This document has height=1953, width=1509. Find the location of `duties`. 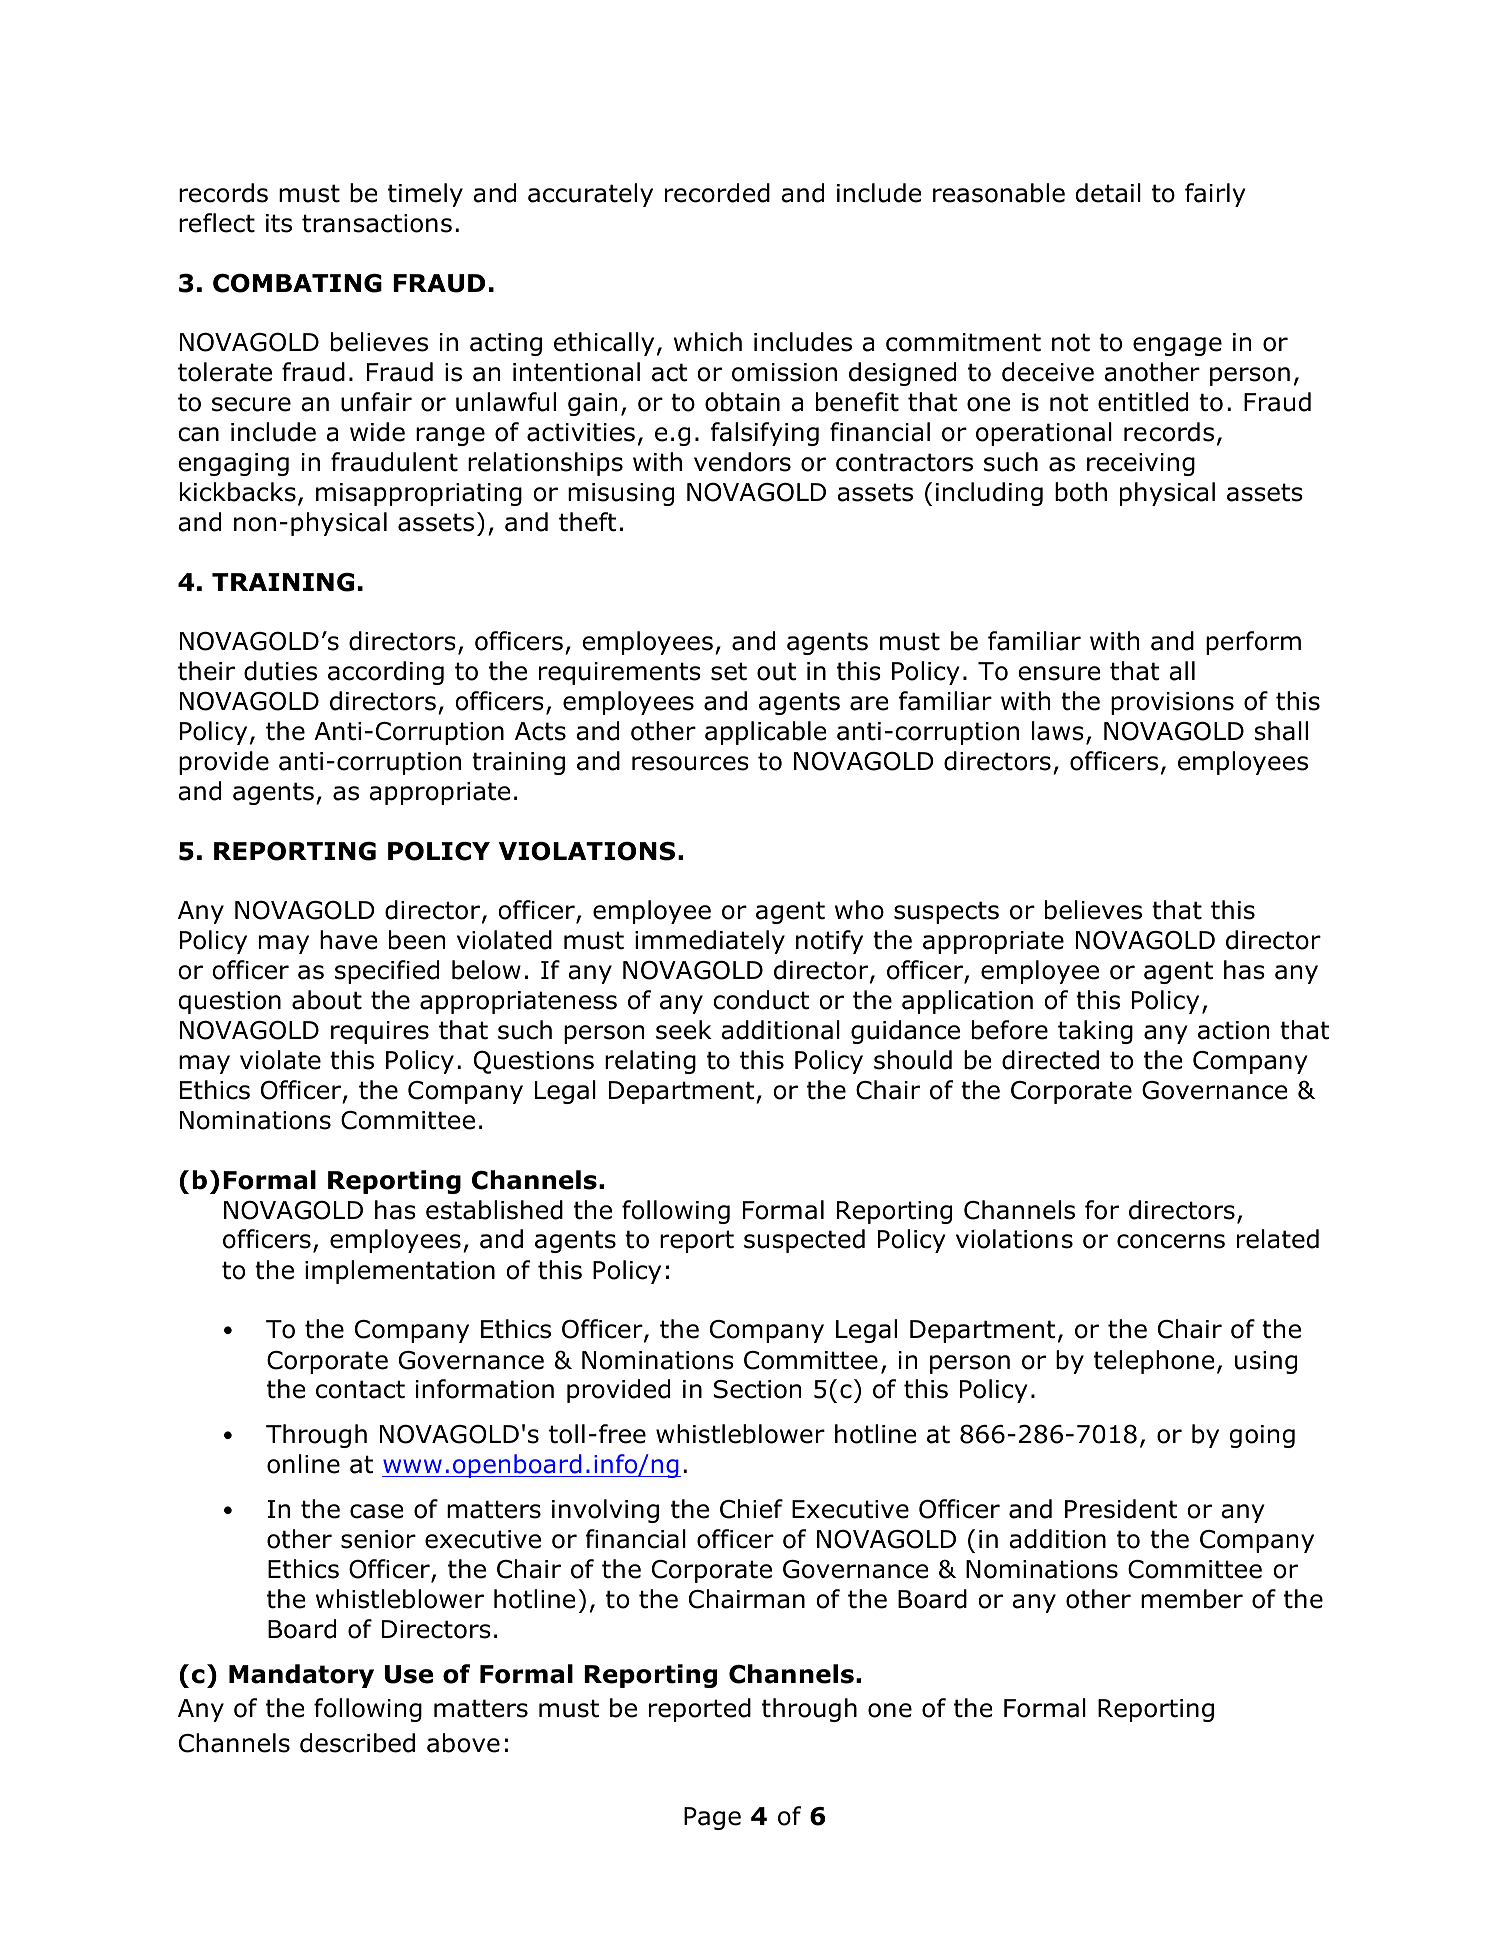

duties is located at coordinates (280, 671).
